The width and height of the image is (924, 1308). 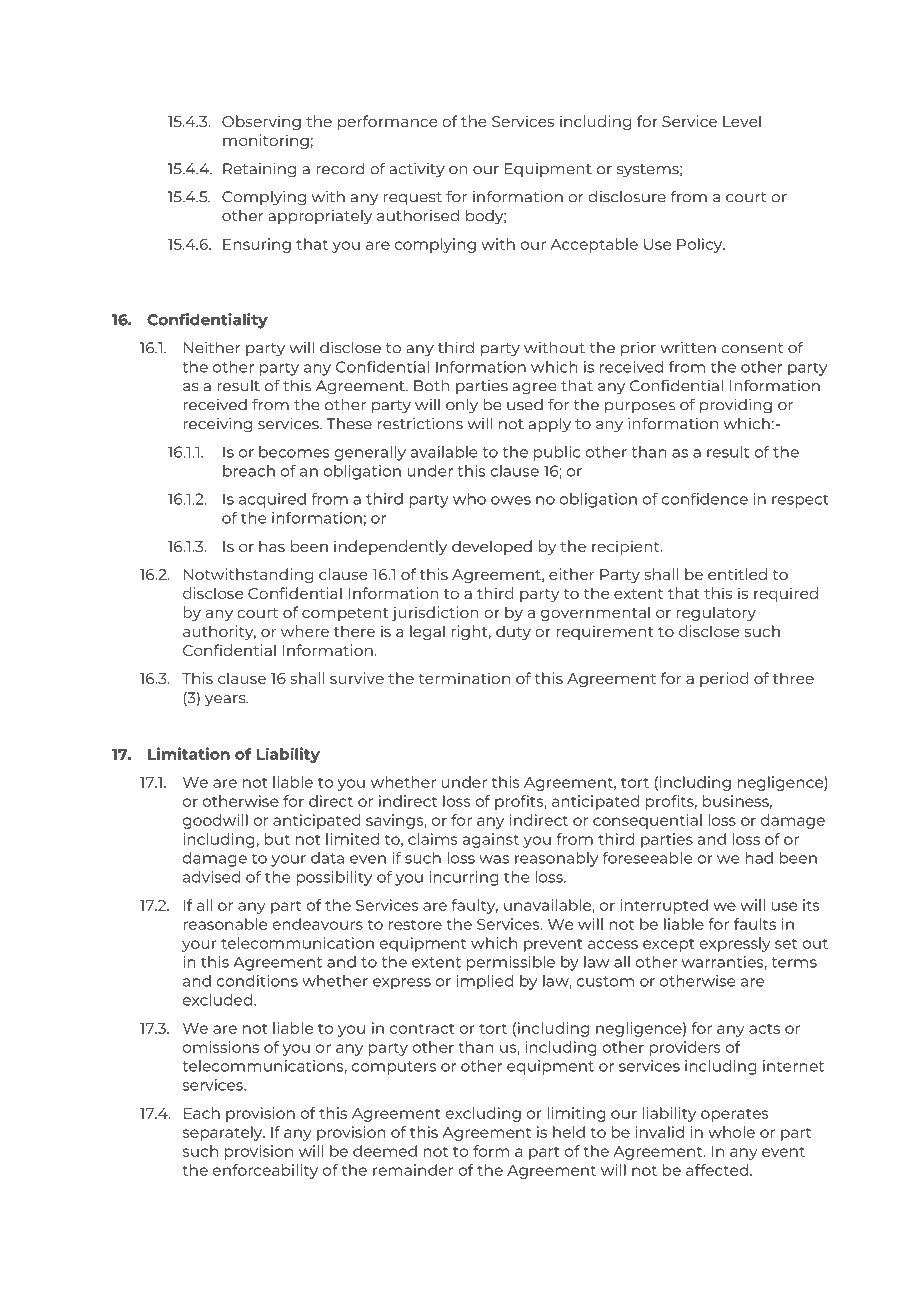 I want to click on confidence, so click(x=705, y=499).
